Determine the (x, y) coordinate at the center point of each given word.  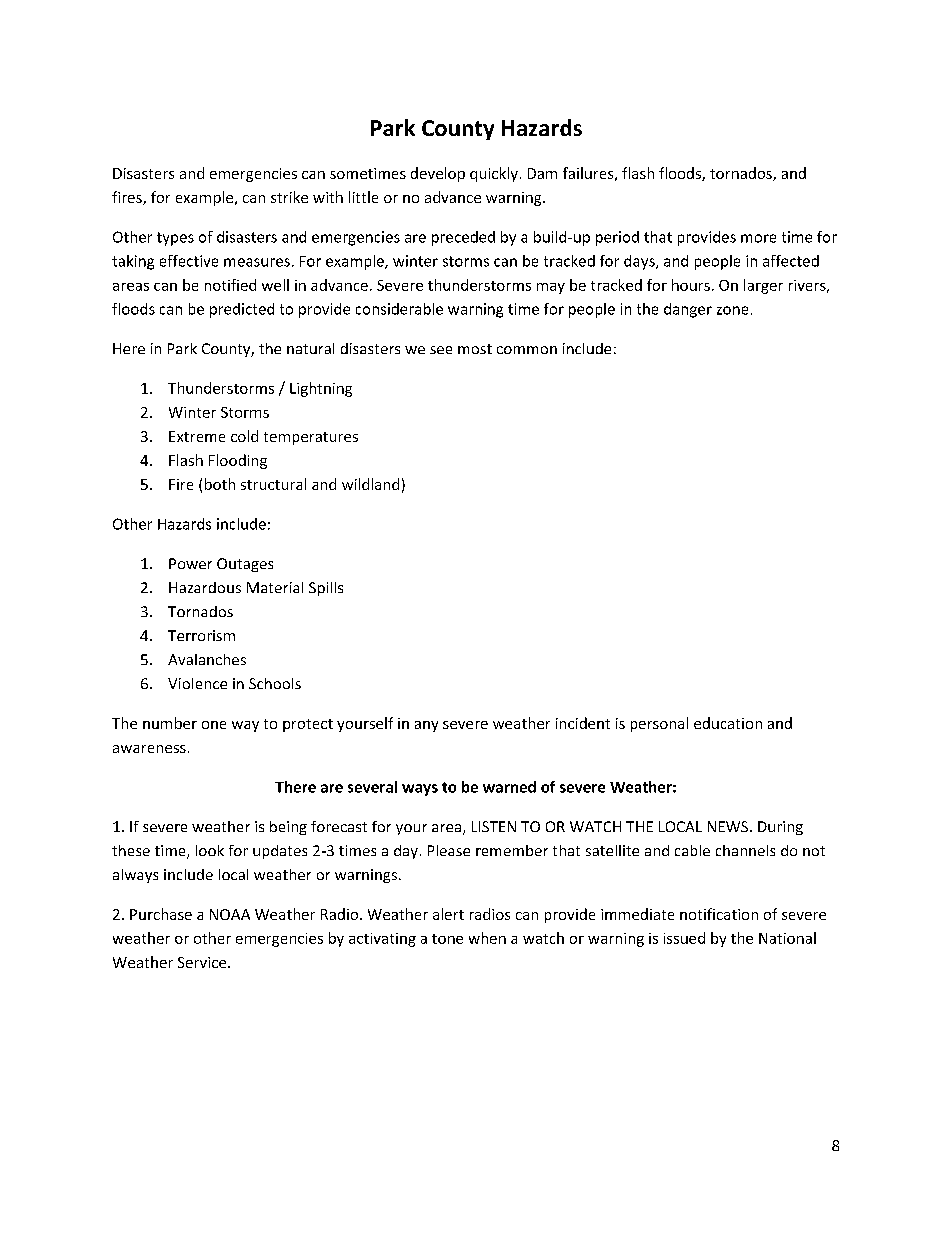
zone (732, 310)
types (175, 239)
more (758, 238)
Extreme (197, 436)
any (426, 726)
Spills (326, 589)
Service (203, 962)
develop (438, 174)
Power (190, 563)
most (475, 349)
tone (447, 939)
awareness (149, 749)
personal (659, 724)
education (728, 723)
